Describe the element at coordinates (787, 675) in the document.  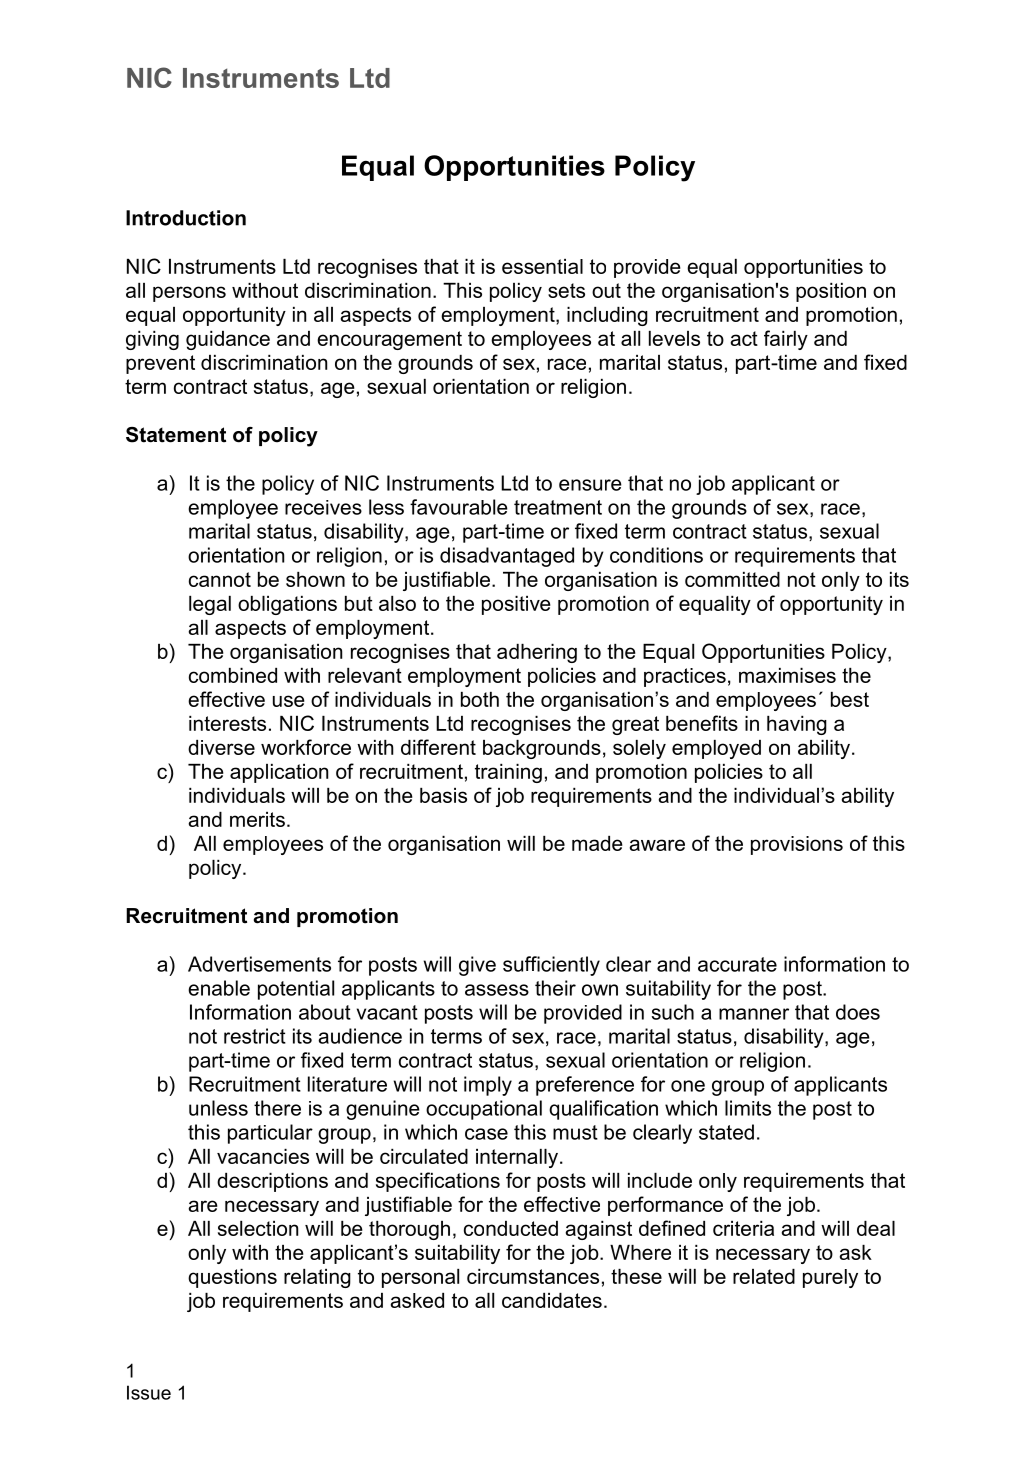
I see `maximises` at that location.
